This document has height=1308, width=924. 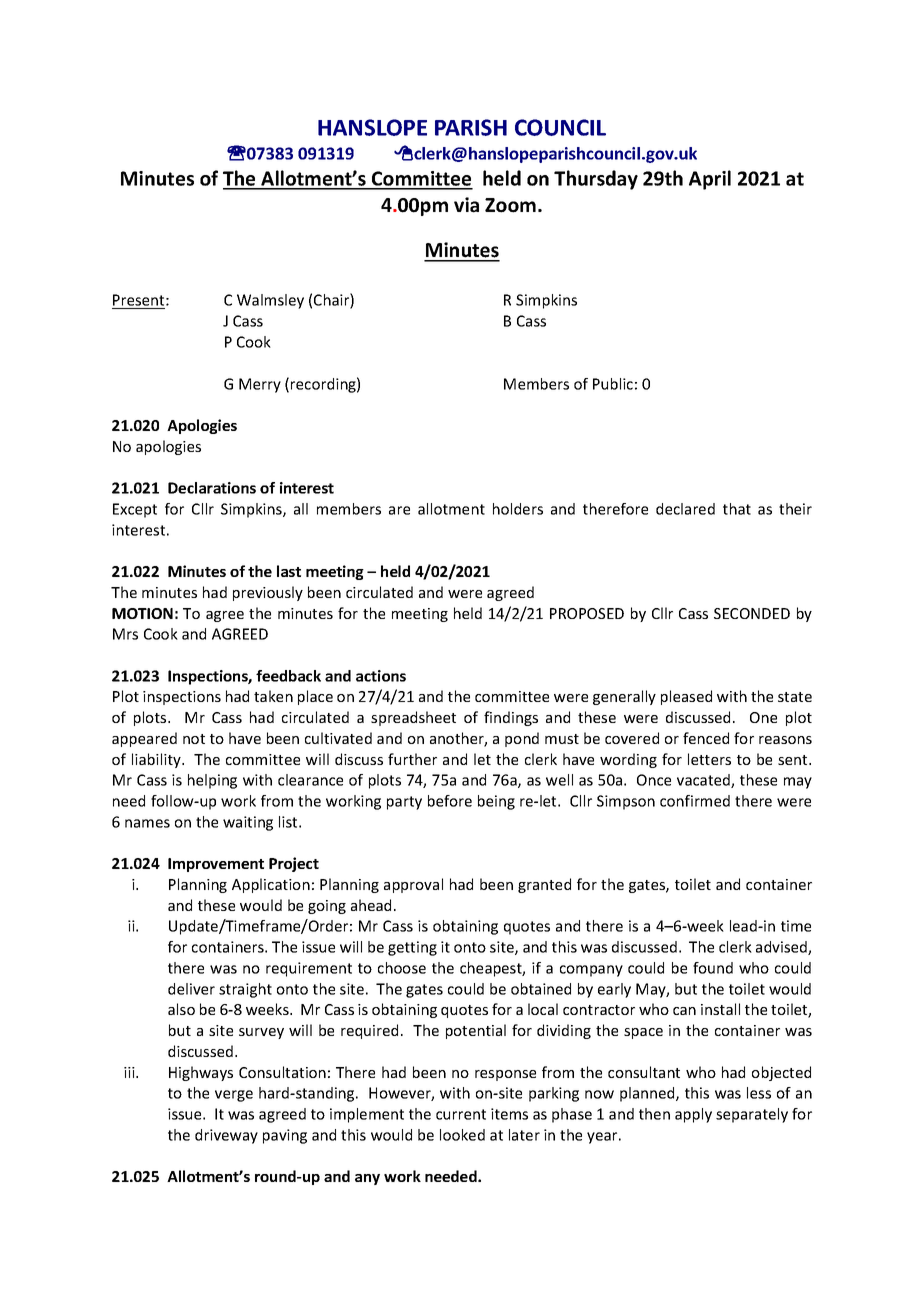 I want to click on April, so click(x=710, y=180).
